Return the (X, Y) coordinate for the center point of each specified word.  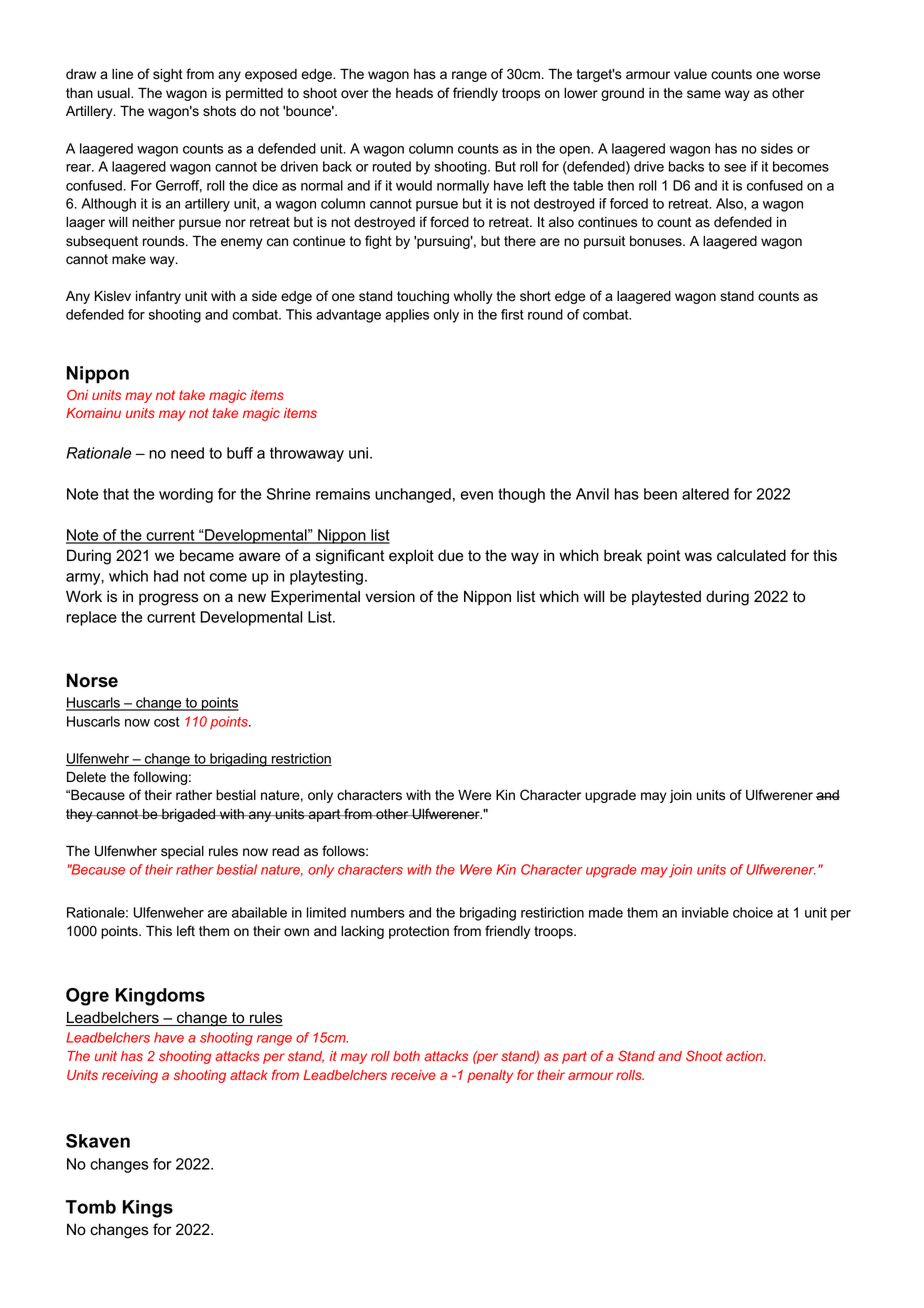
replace (92, 618)
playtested (666, 598)
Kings (148, 1209)
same (704, 94)
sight (168, 75)
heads (414, 93)
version (390, 596)
